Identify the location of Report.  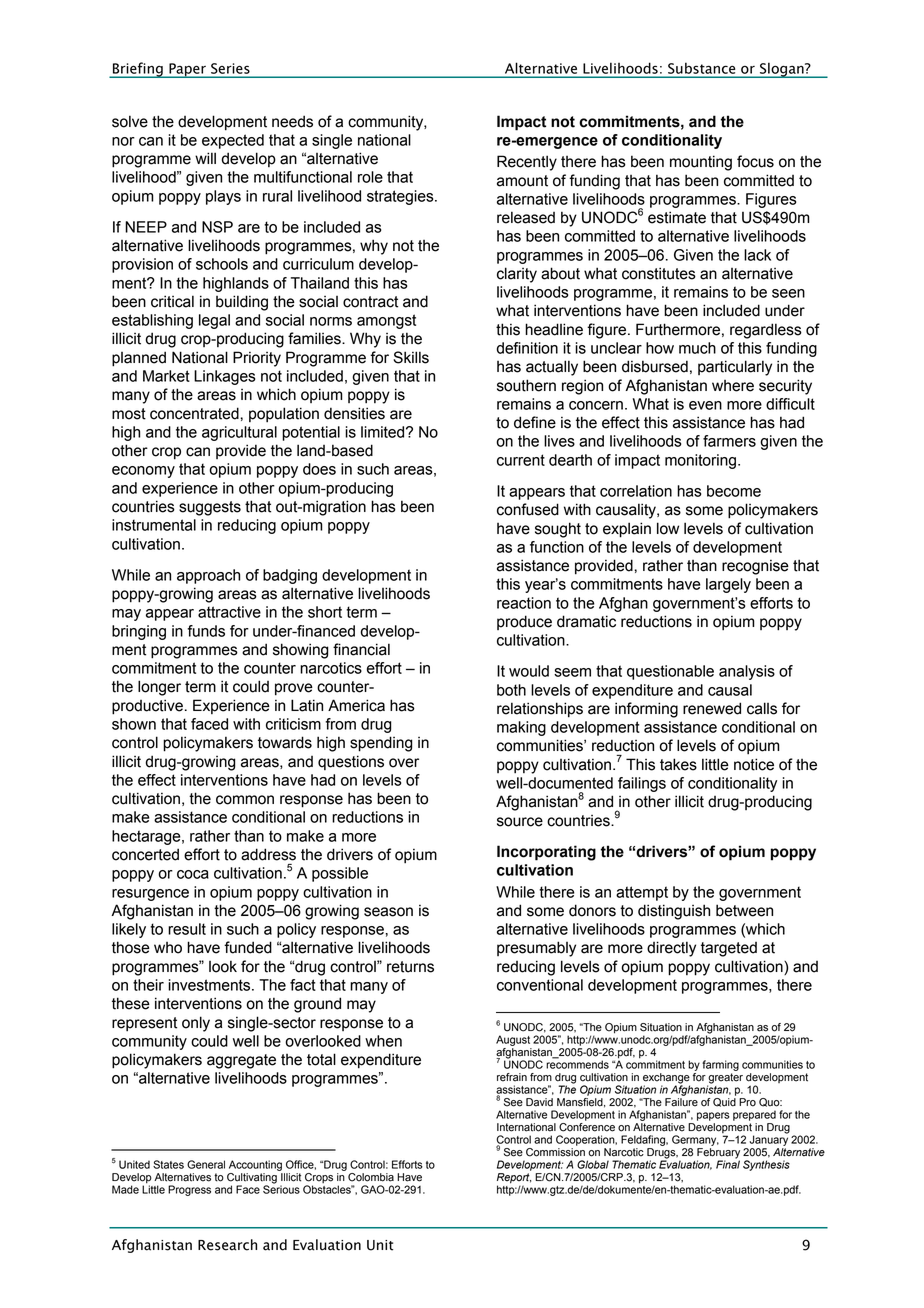
(514, 1179).
